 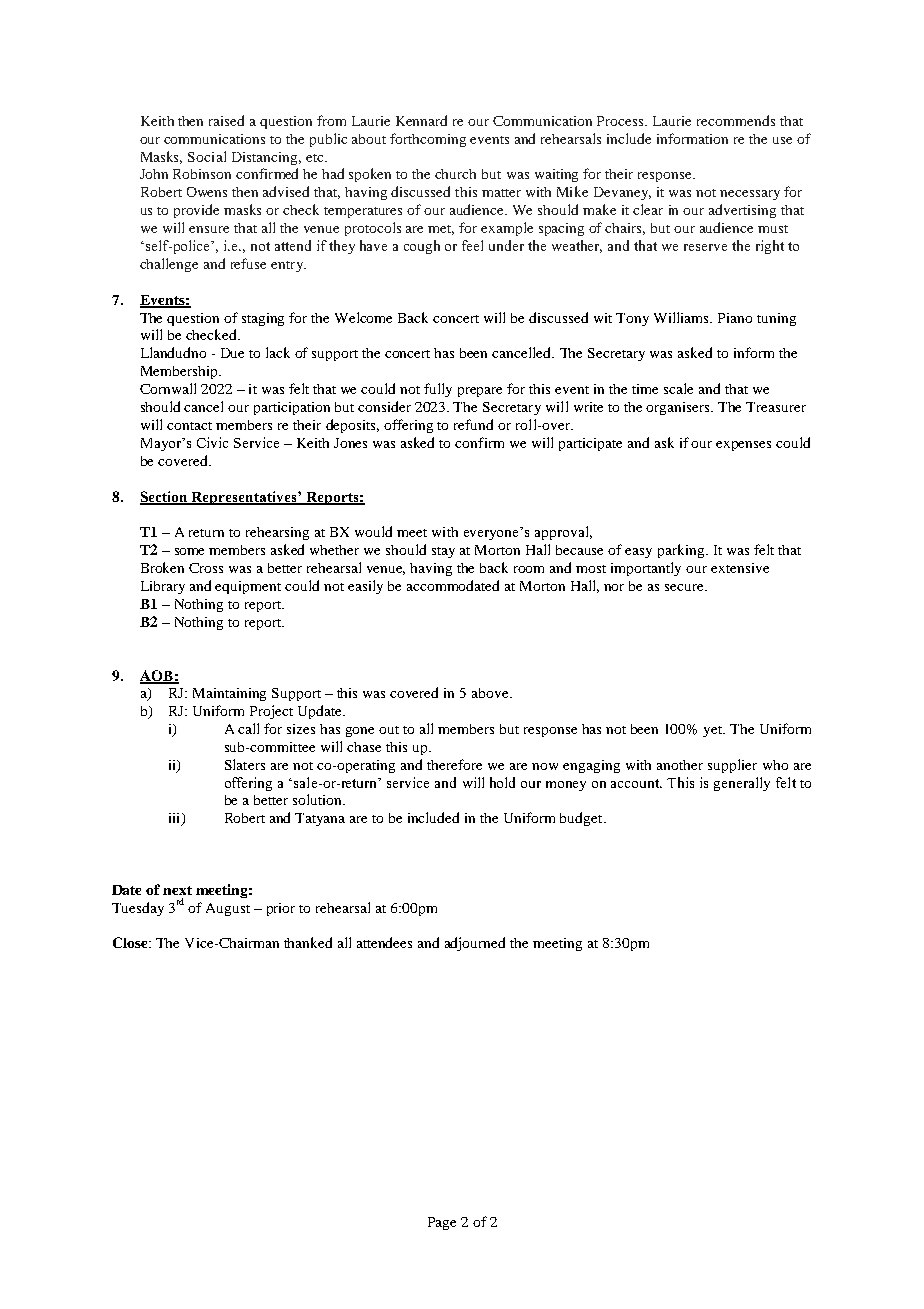 I want to click on contact, so click(x=189, y=426).
